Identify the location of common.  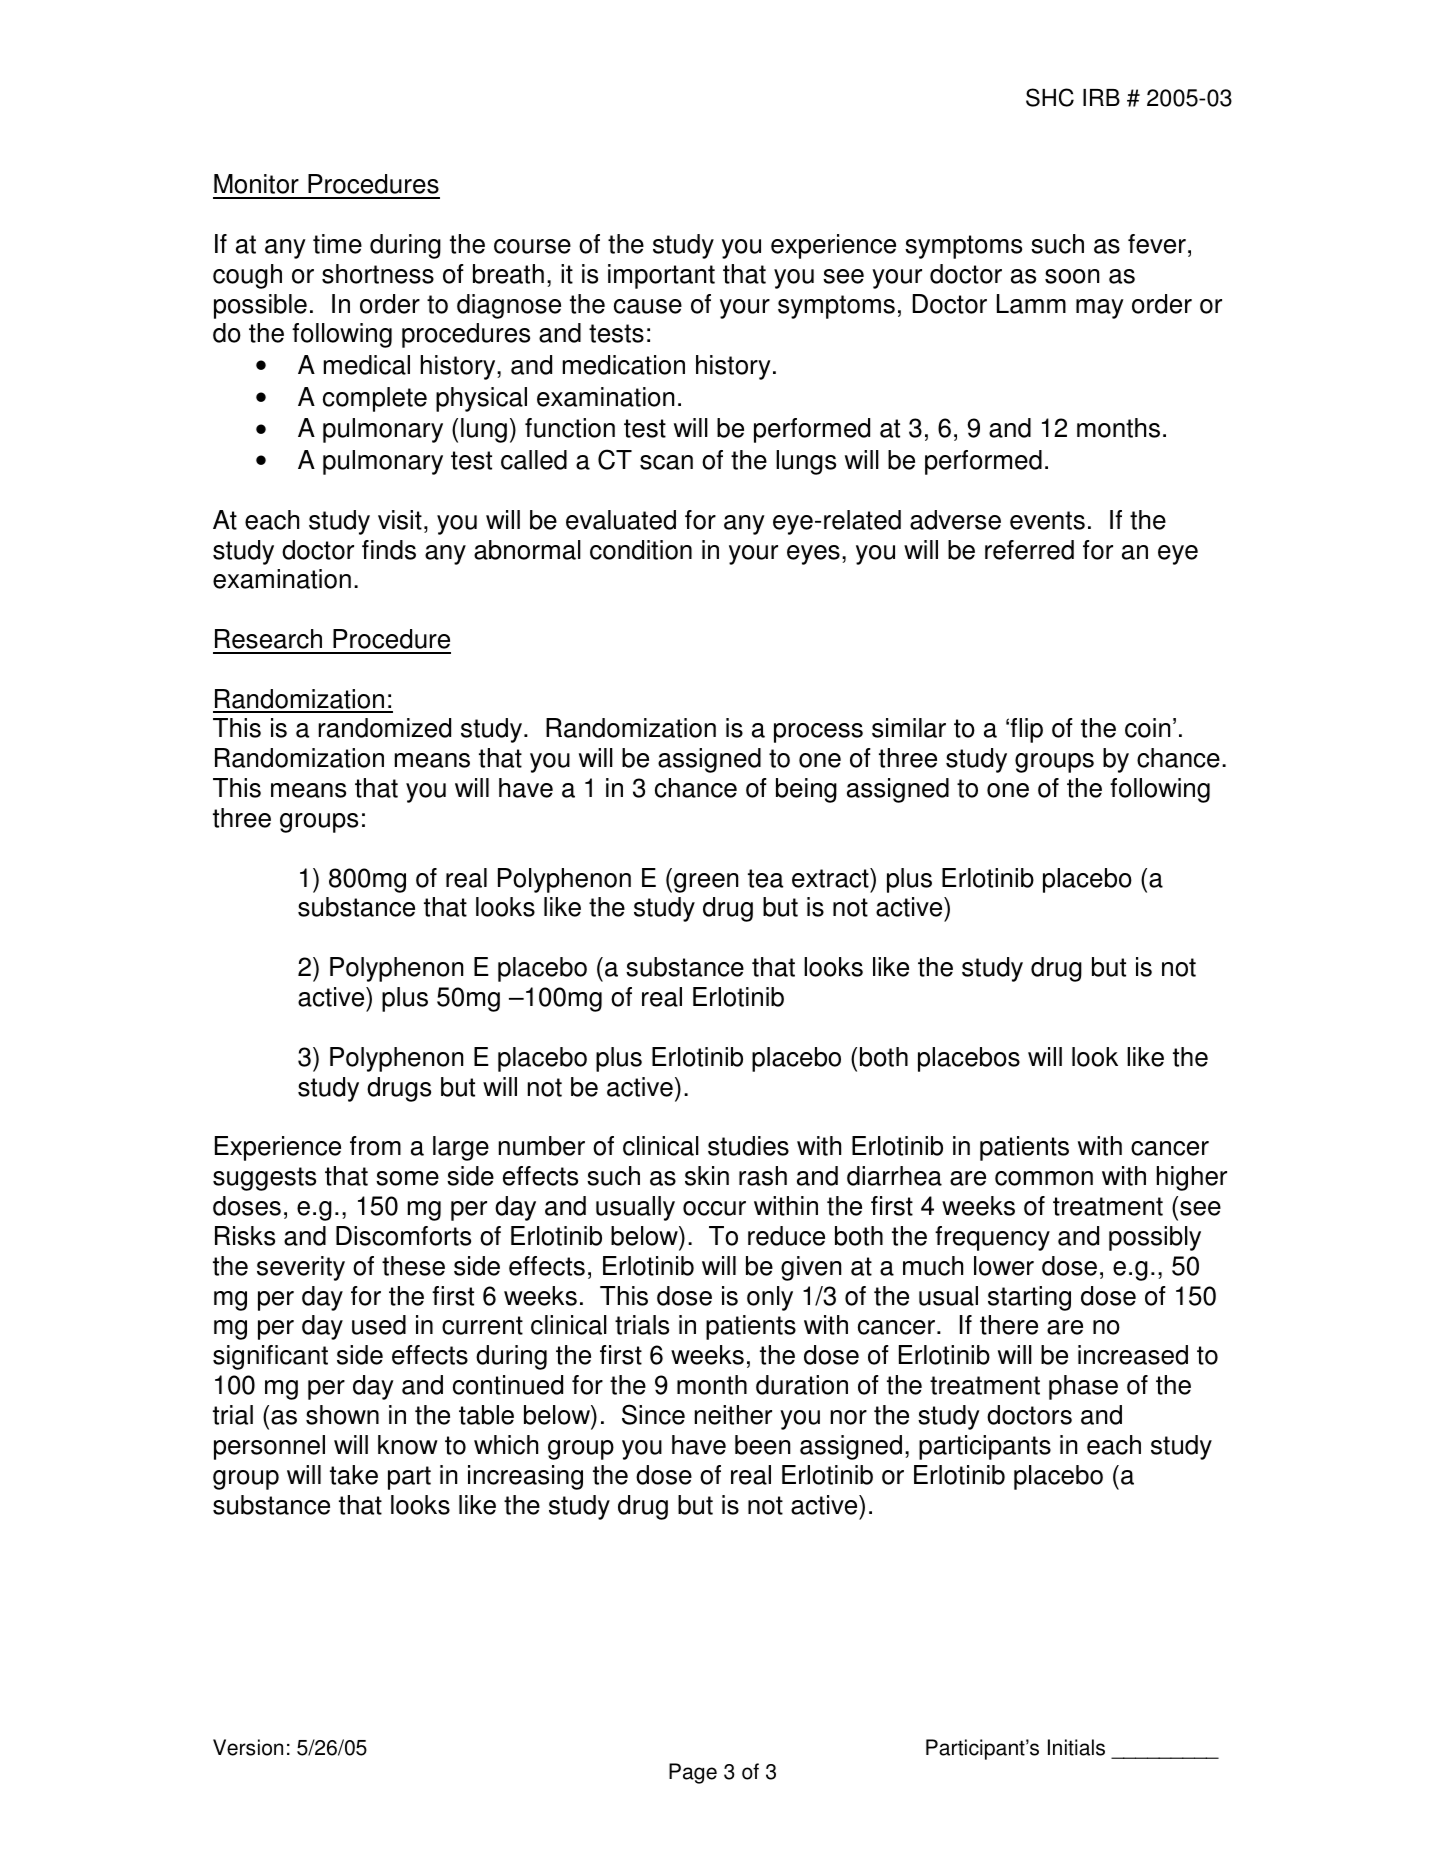
(1044, 1178).
